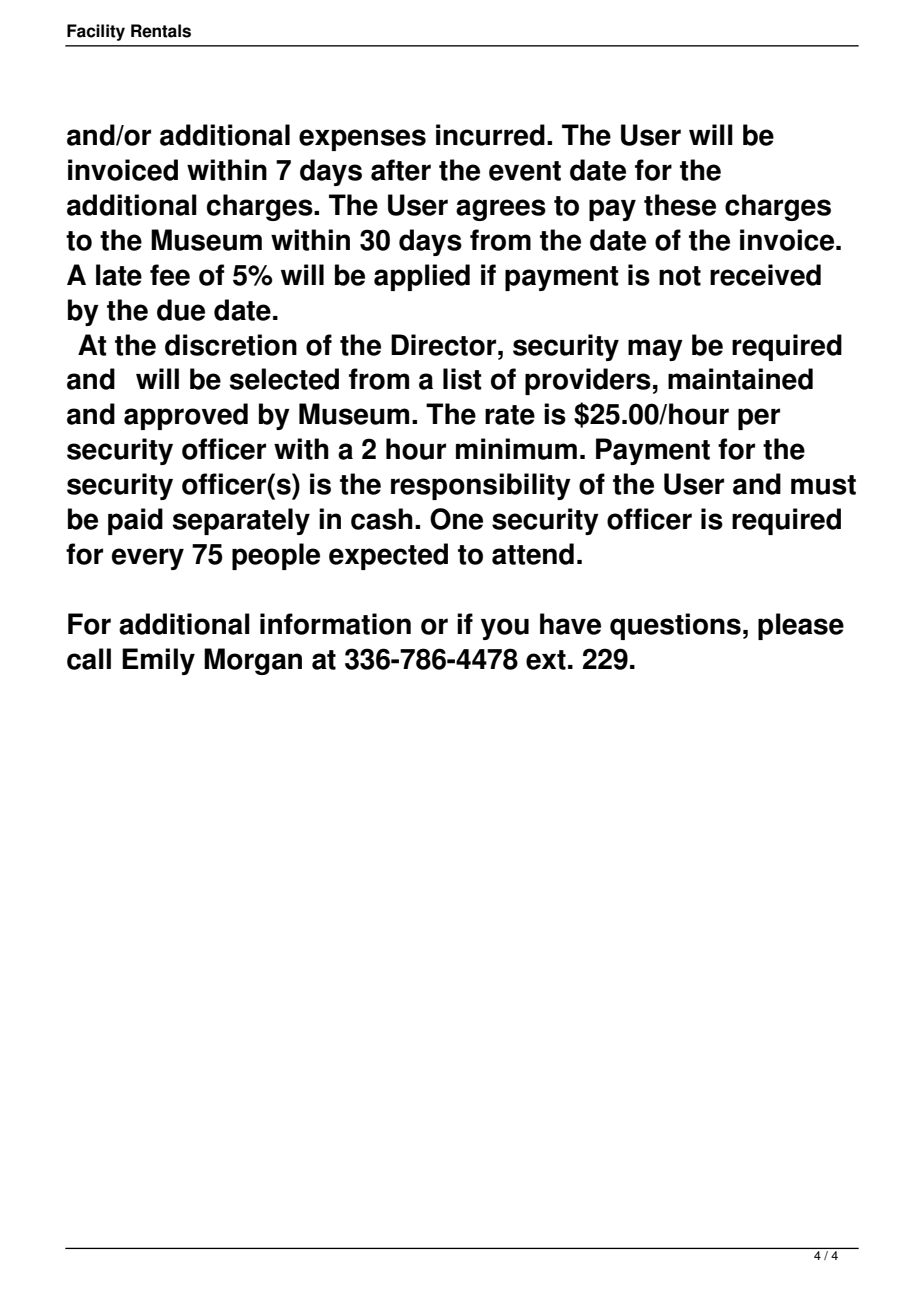 Image resolution: width=924 pixels, height=1308 pixels. I want to click on discretion, so click(231, 345).
